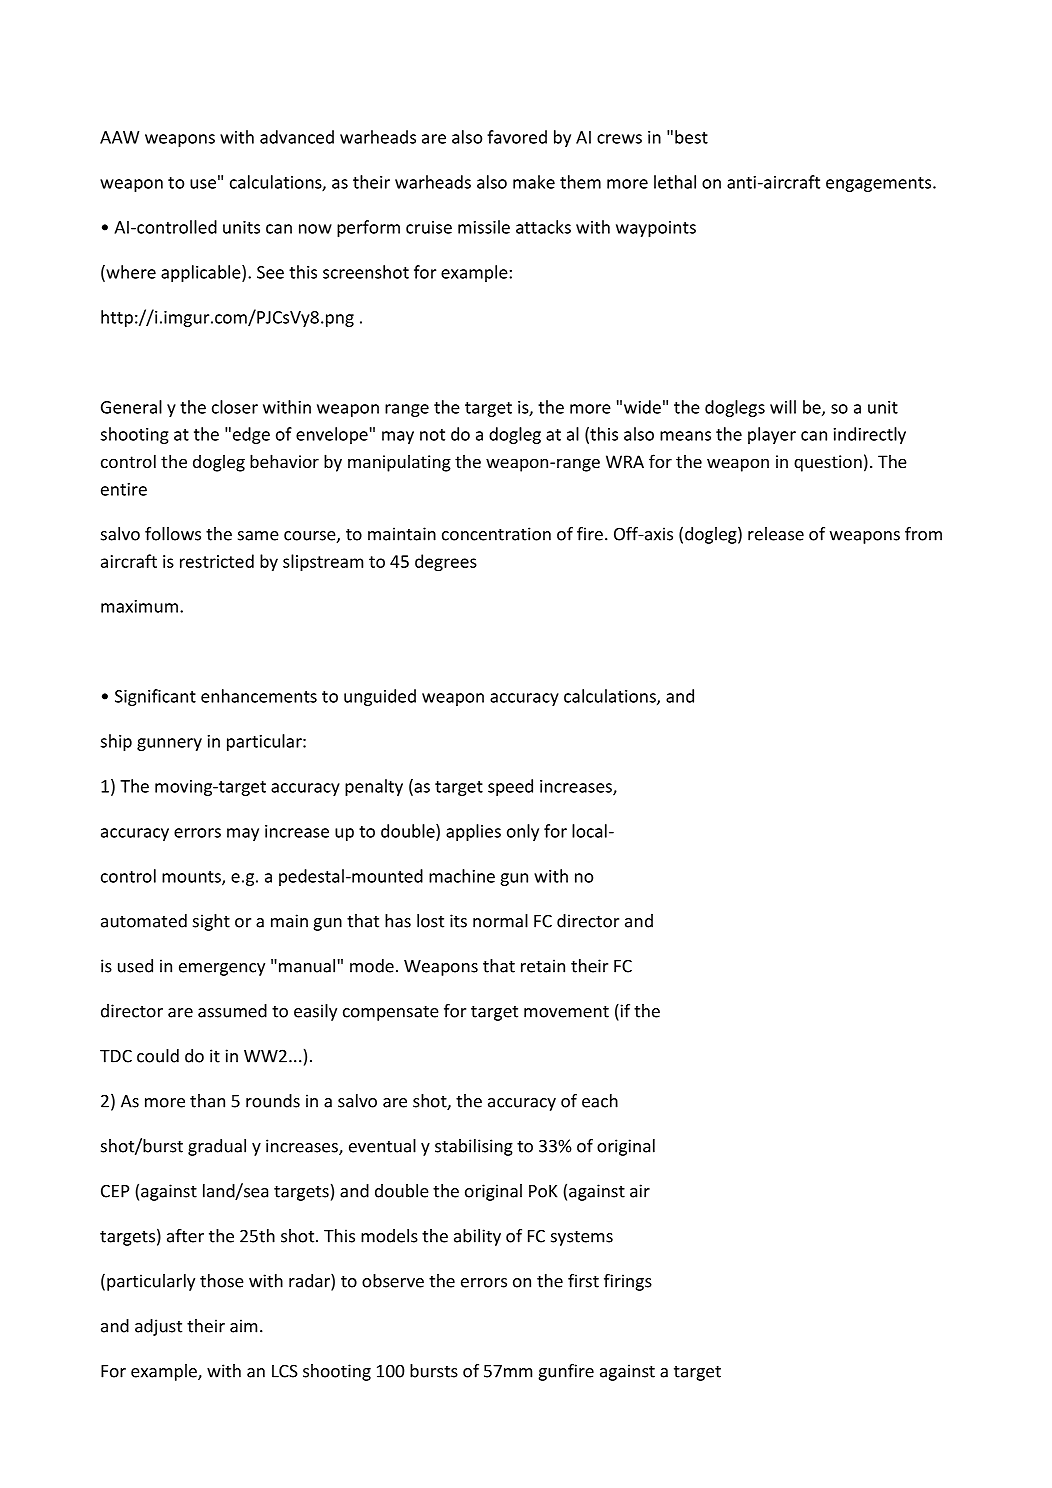  I want to click on concentration, so click(496, 534).
